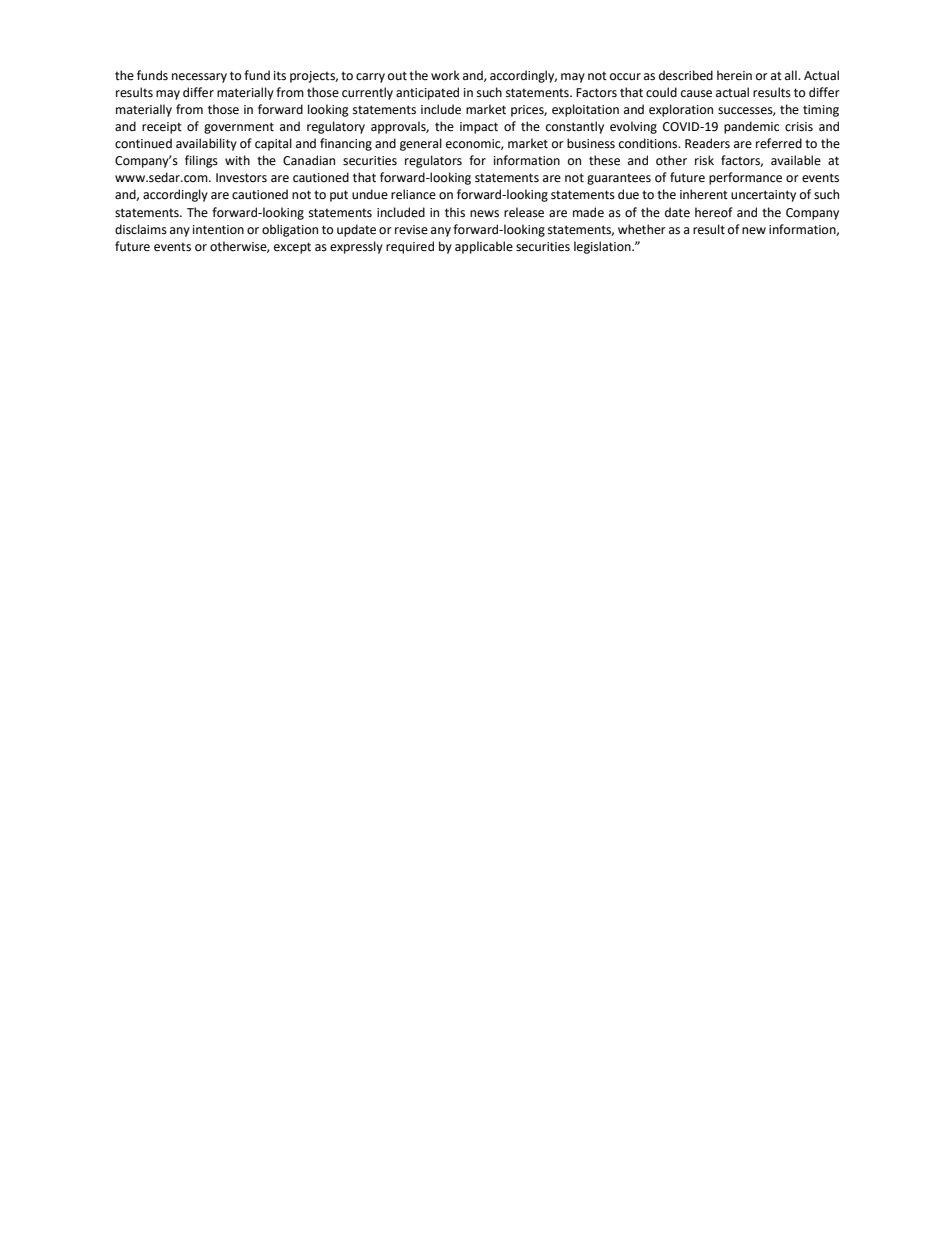  Describe the element at coordinates (455, 212) in the image. I see `this` at that location.
